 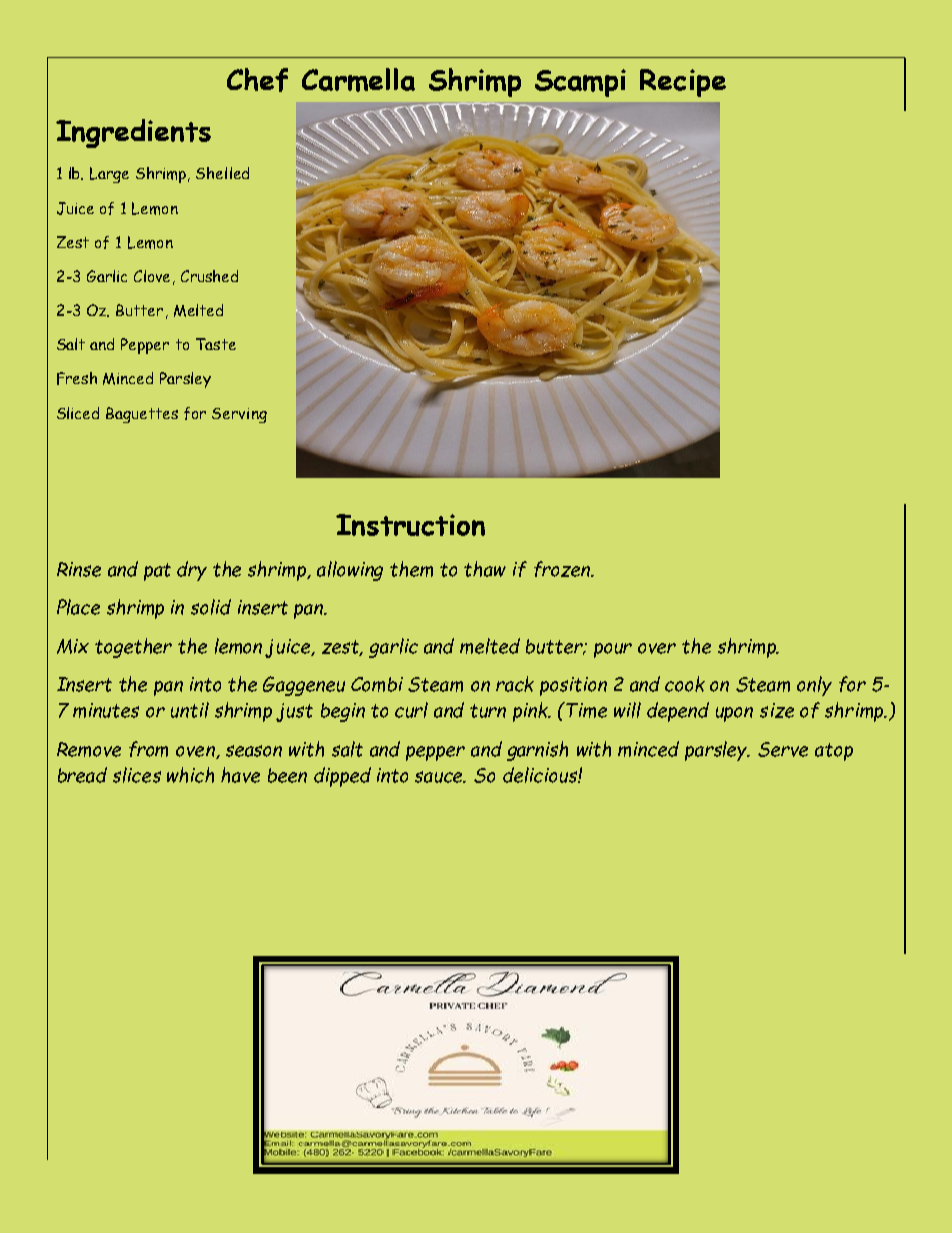 I want to click on Crushed, so click(x=209, y=276).
